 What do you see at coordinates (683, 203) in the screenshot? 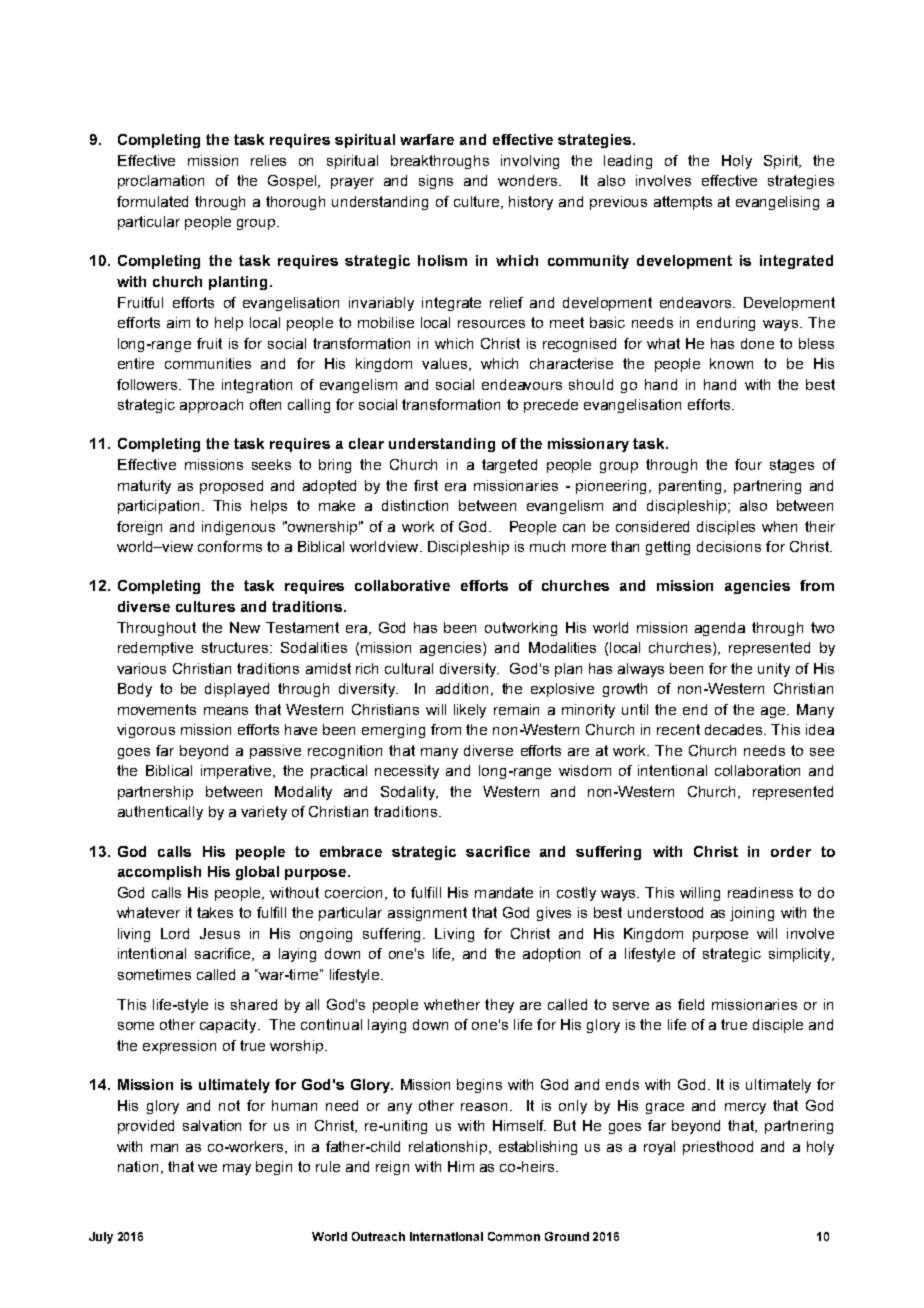
I see `attempts` at bounding box center [683, 203].
